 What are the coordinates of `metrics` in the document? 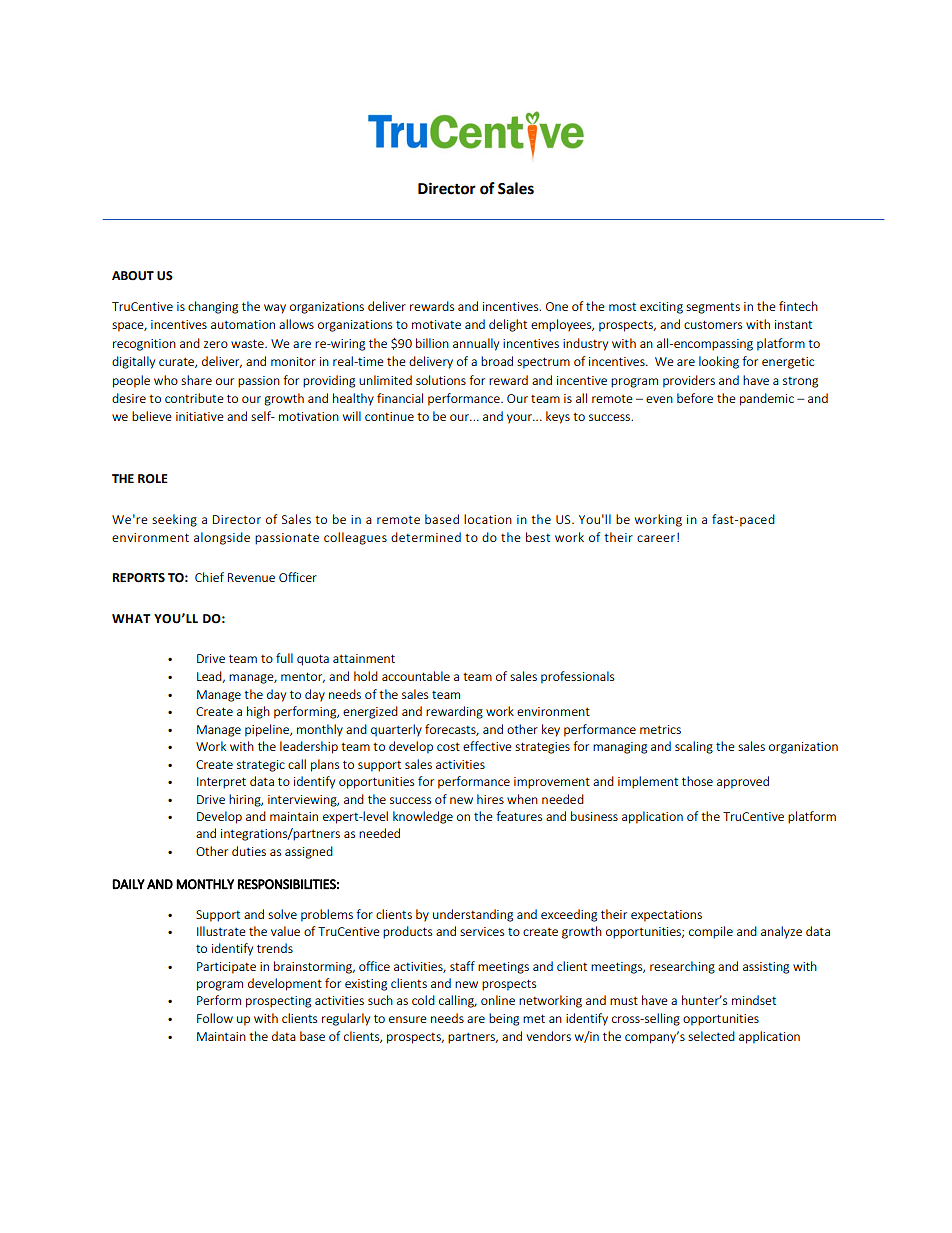 It's located at (660, 729).
